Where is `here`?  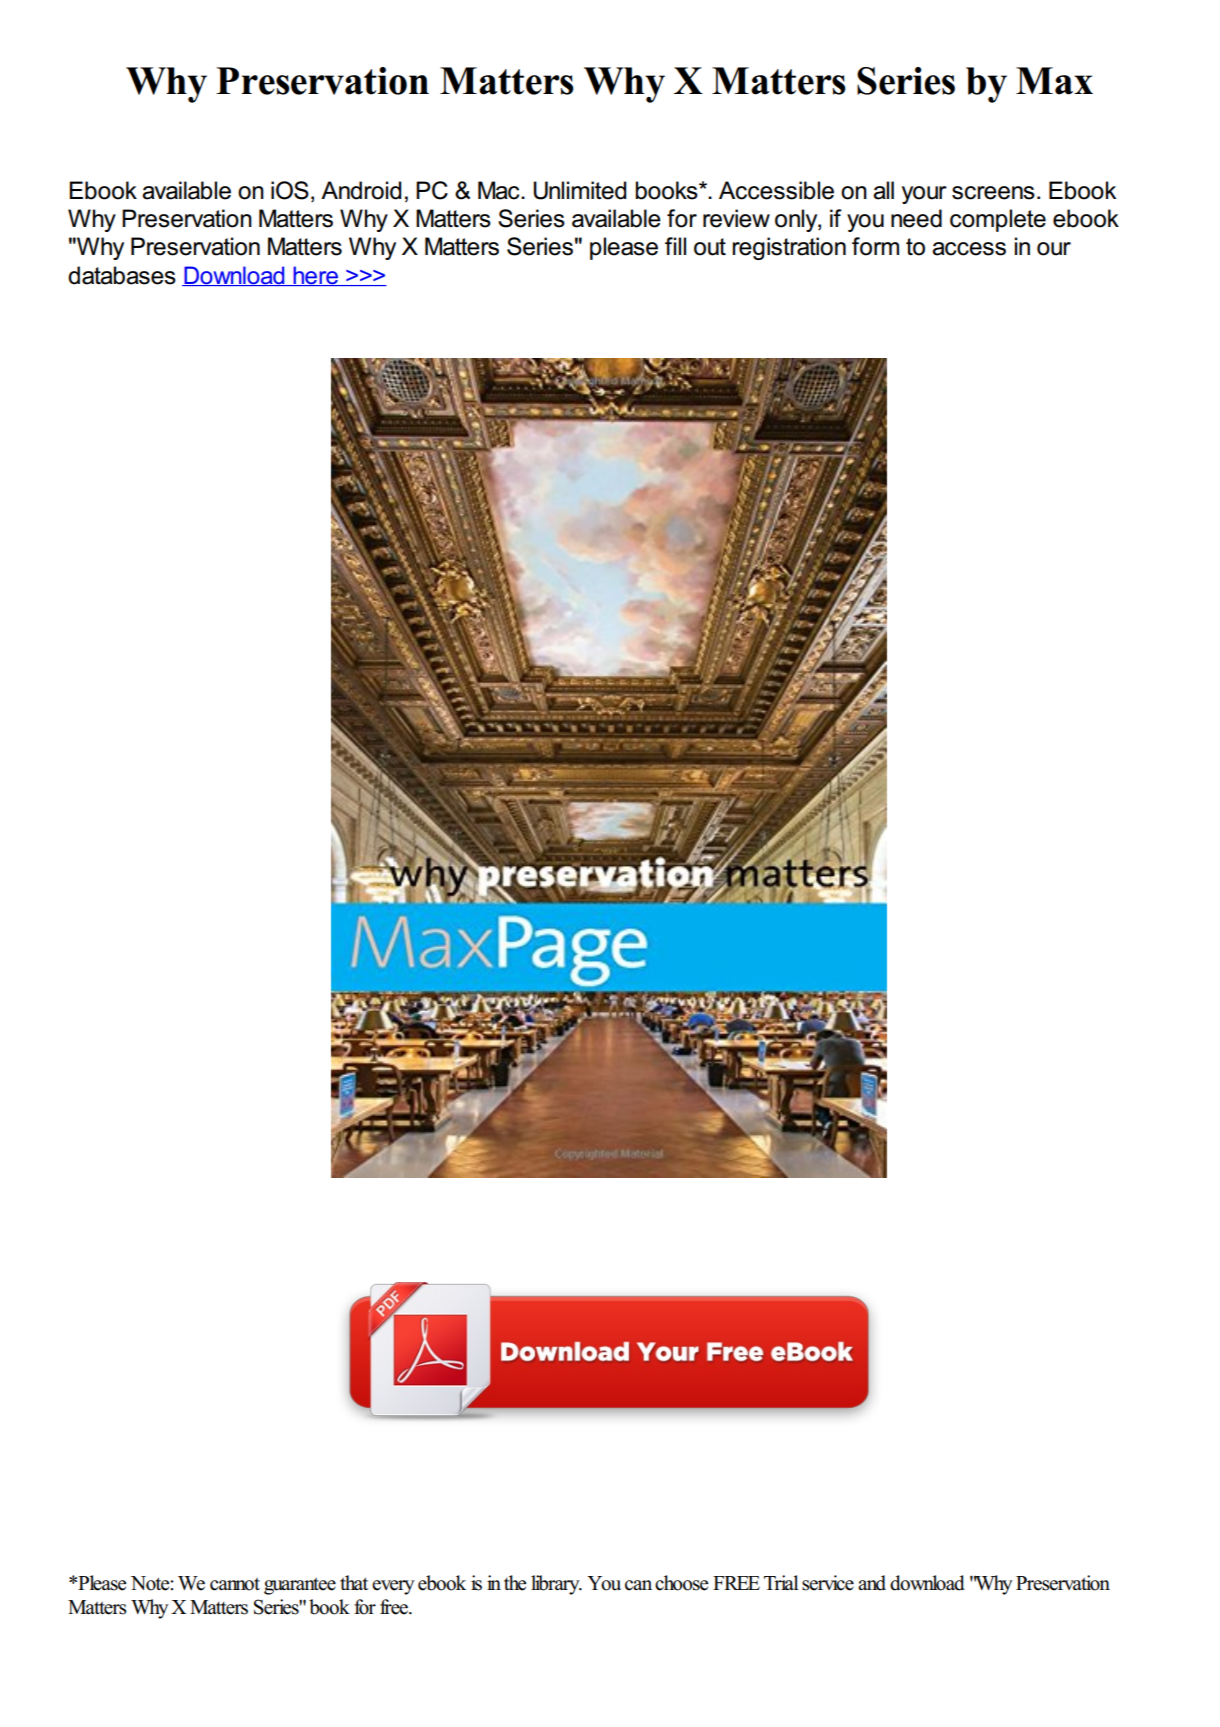 here is located at coordinates (315, 276).
